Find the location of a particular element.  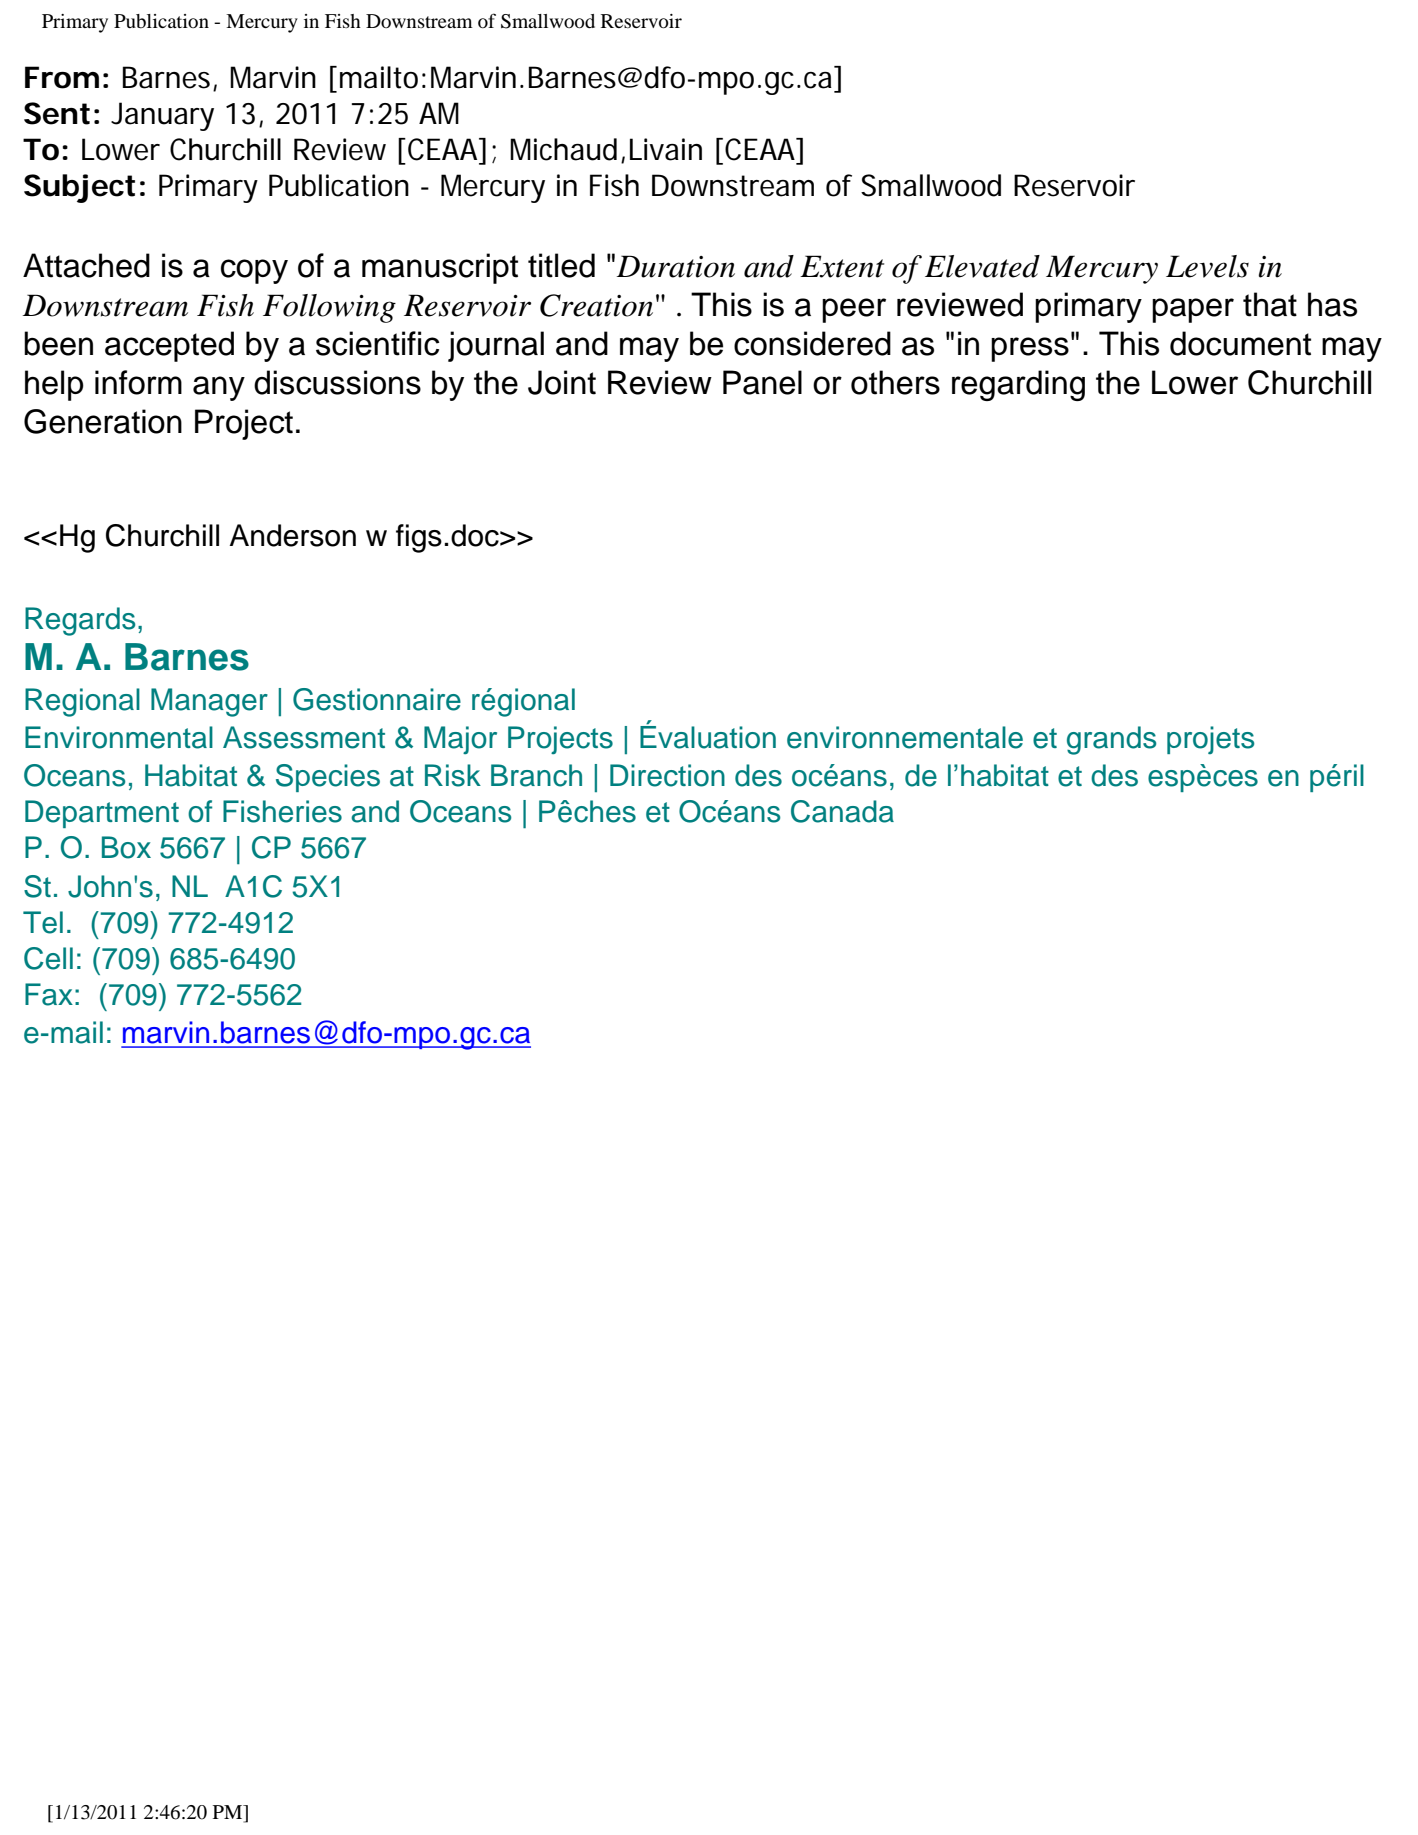

titled is located at coordinates (561, 265).
